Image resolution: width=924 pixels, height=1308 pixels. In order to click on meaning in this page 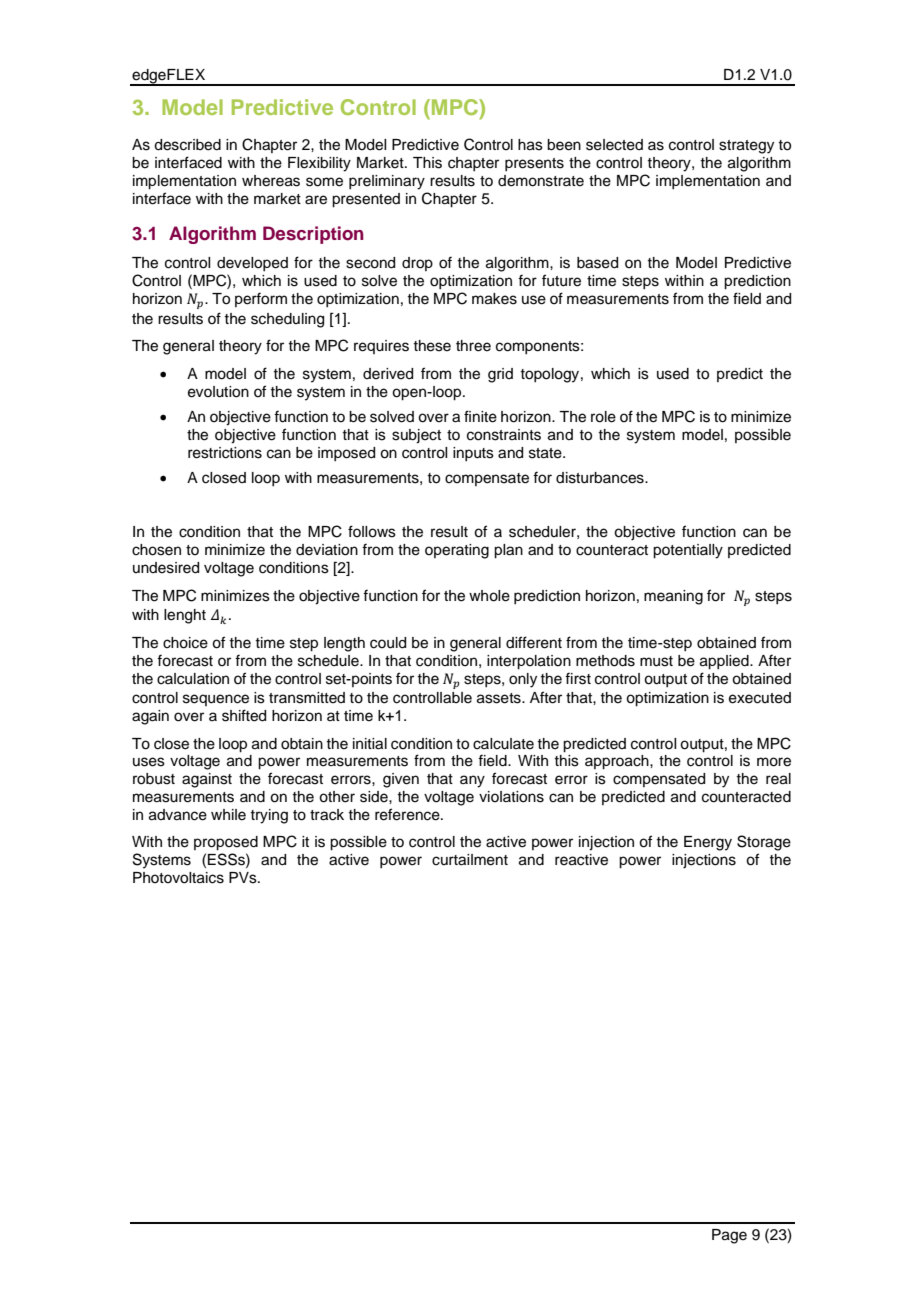, I will do `click(673, 597)`.
